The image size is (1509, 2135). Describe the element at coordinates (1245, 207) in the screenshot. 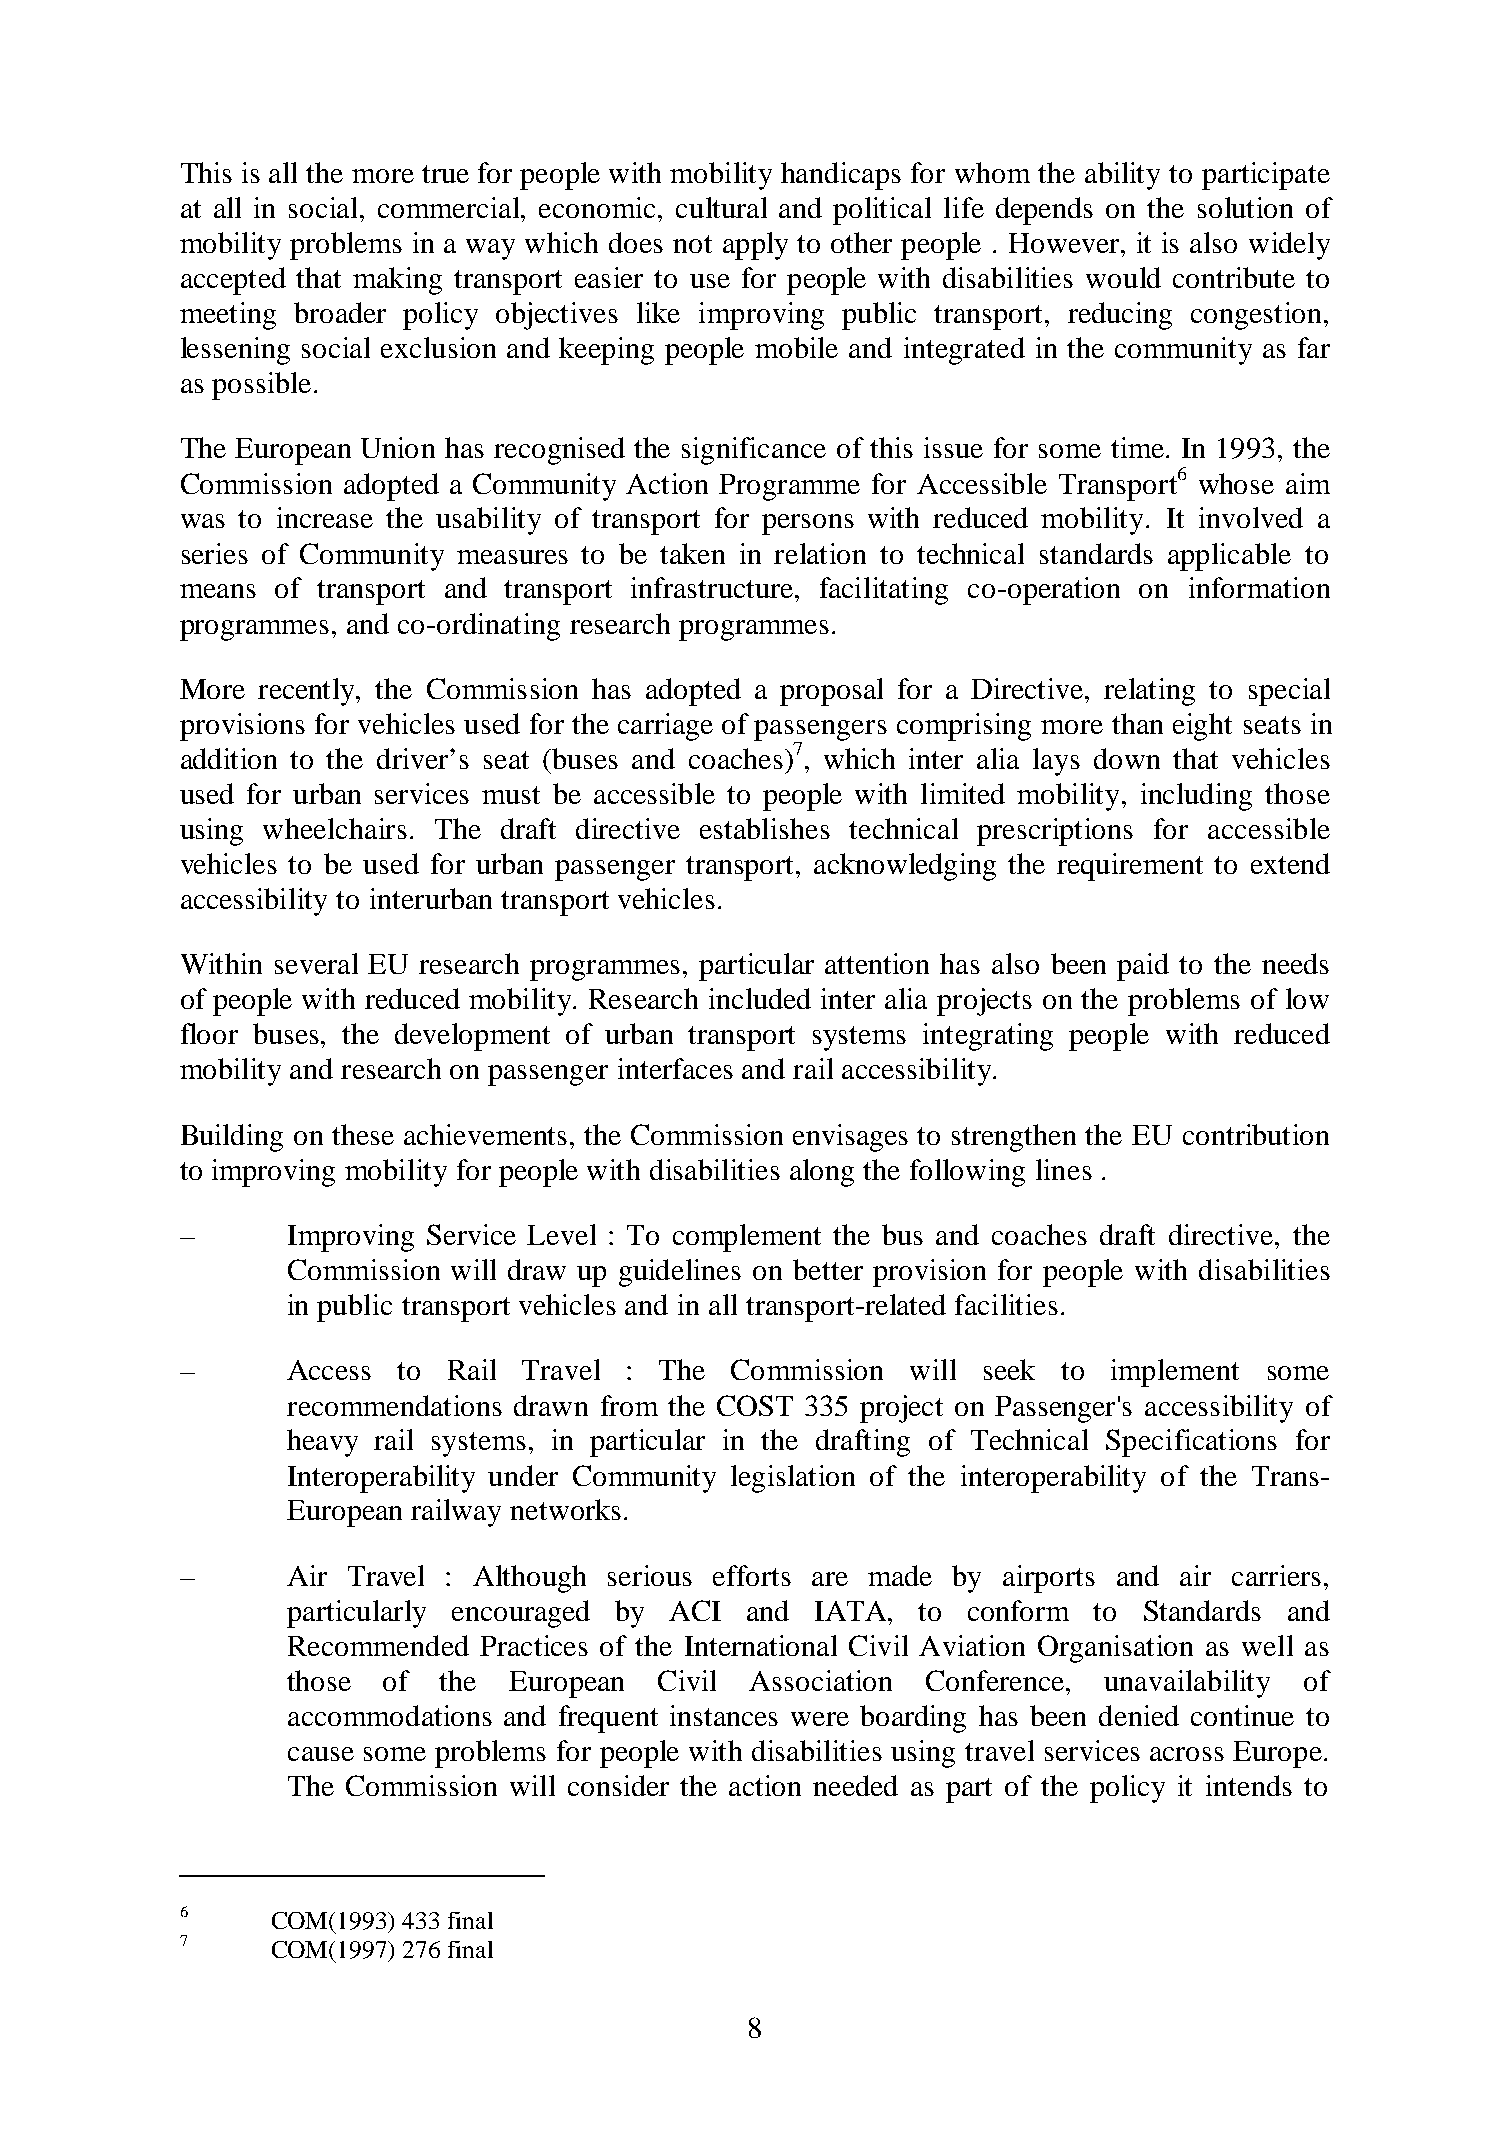

I see `solution` at that location.
